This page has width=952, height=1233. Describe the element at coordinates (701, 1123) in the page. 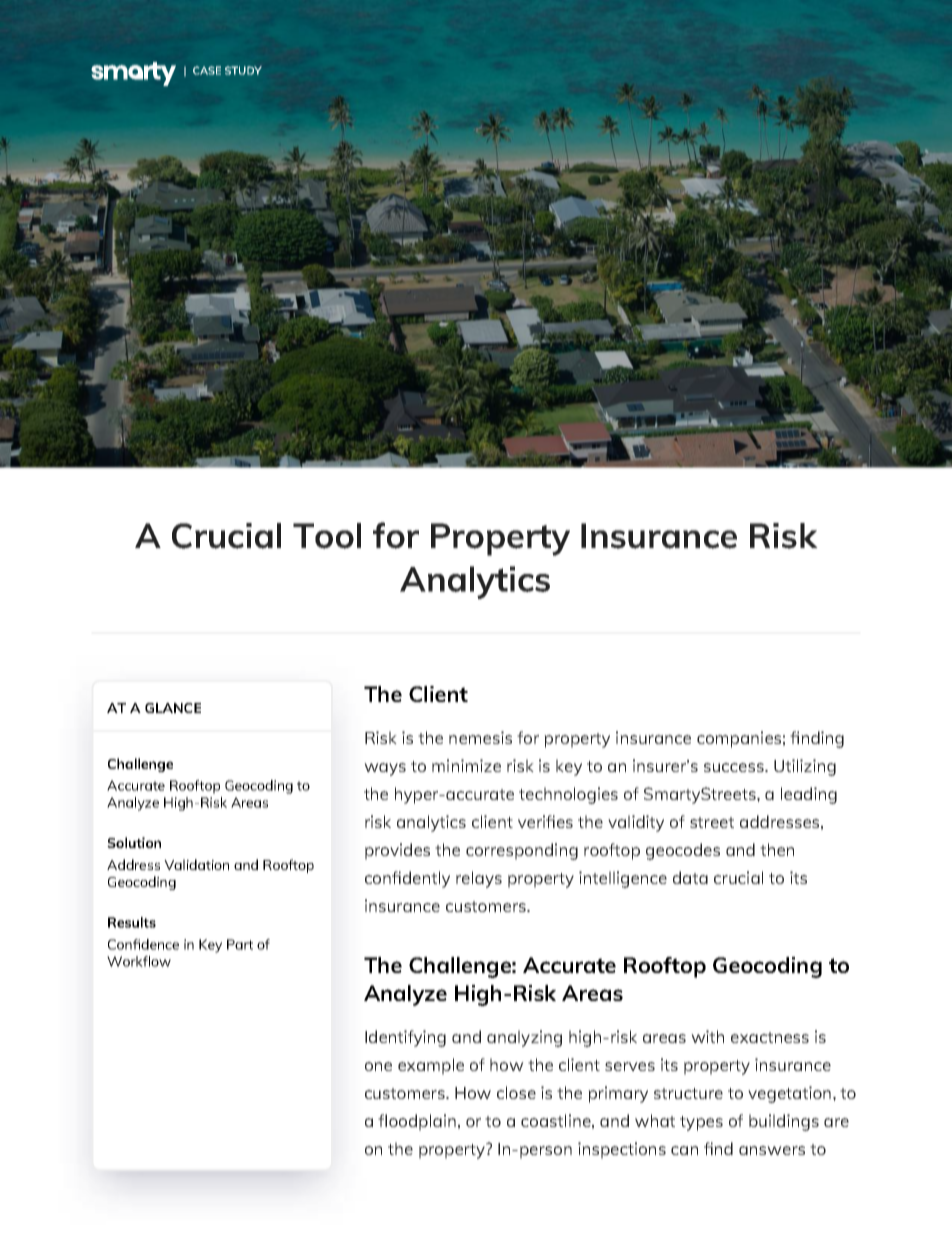

I see `types` at that location.
